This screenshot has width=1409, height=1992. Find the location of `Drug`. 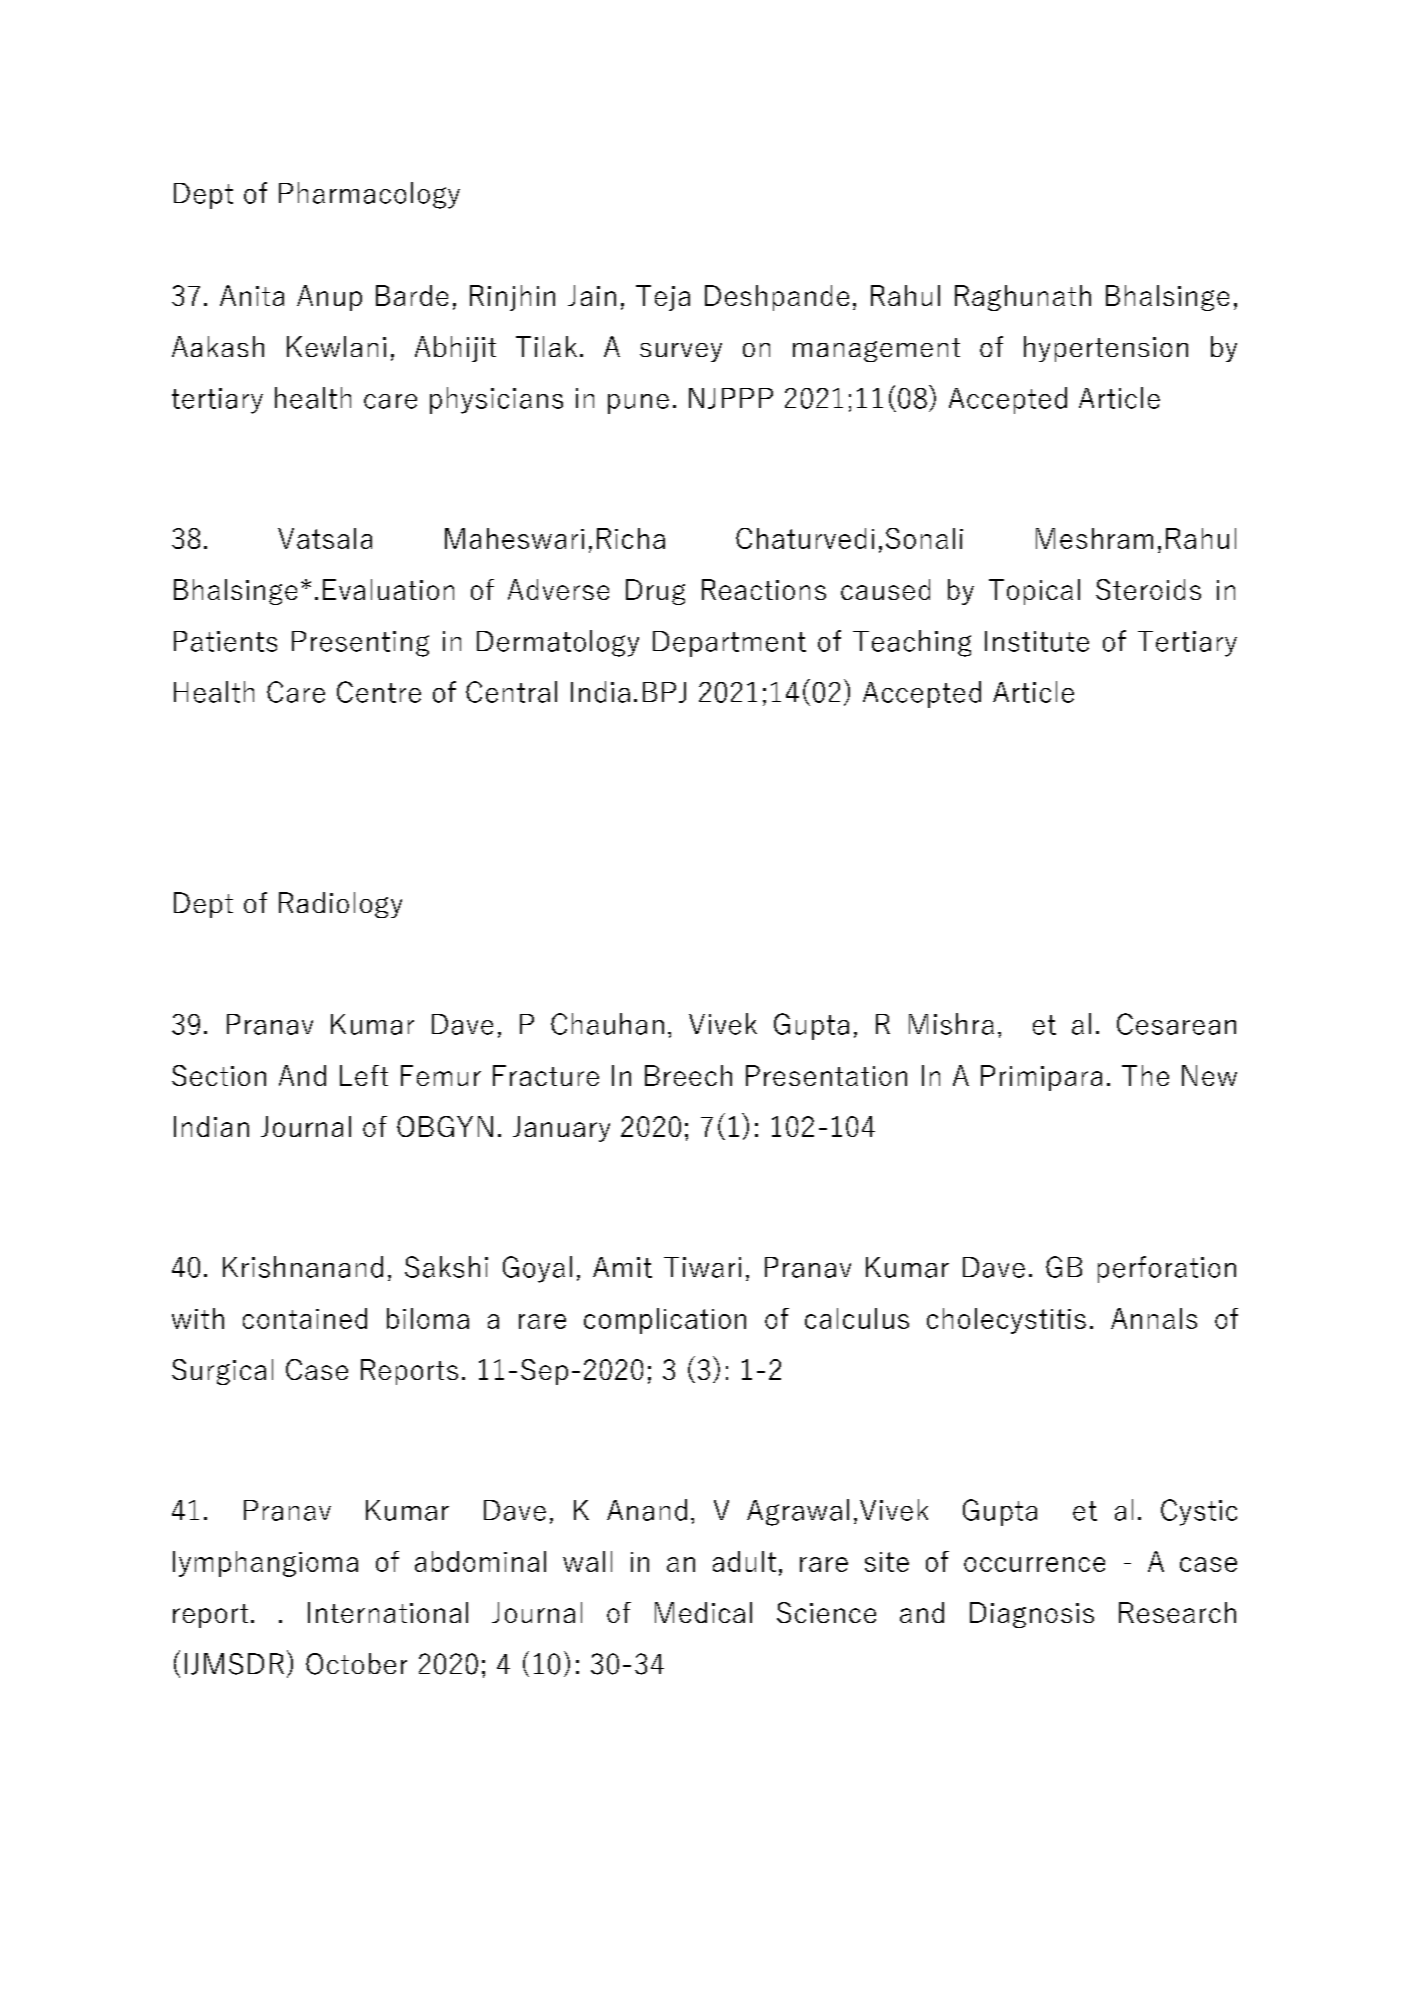

Drug is located at coordinates (655, 592).
